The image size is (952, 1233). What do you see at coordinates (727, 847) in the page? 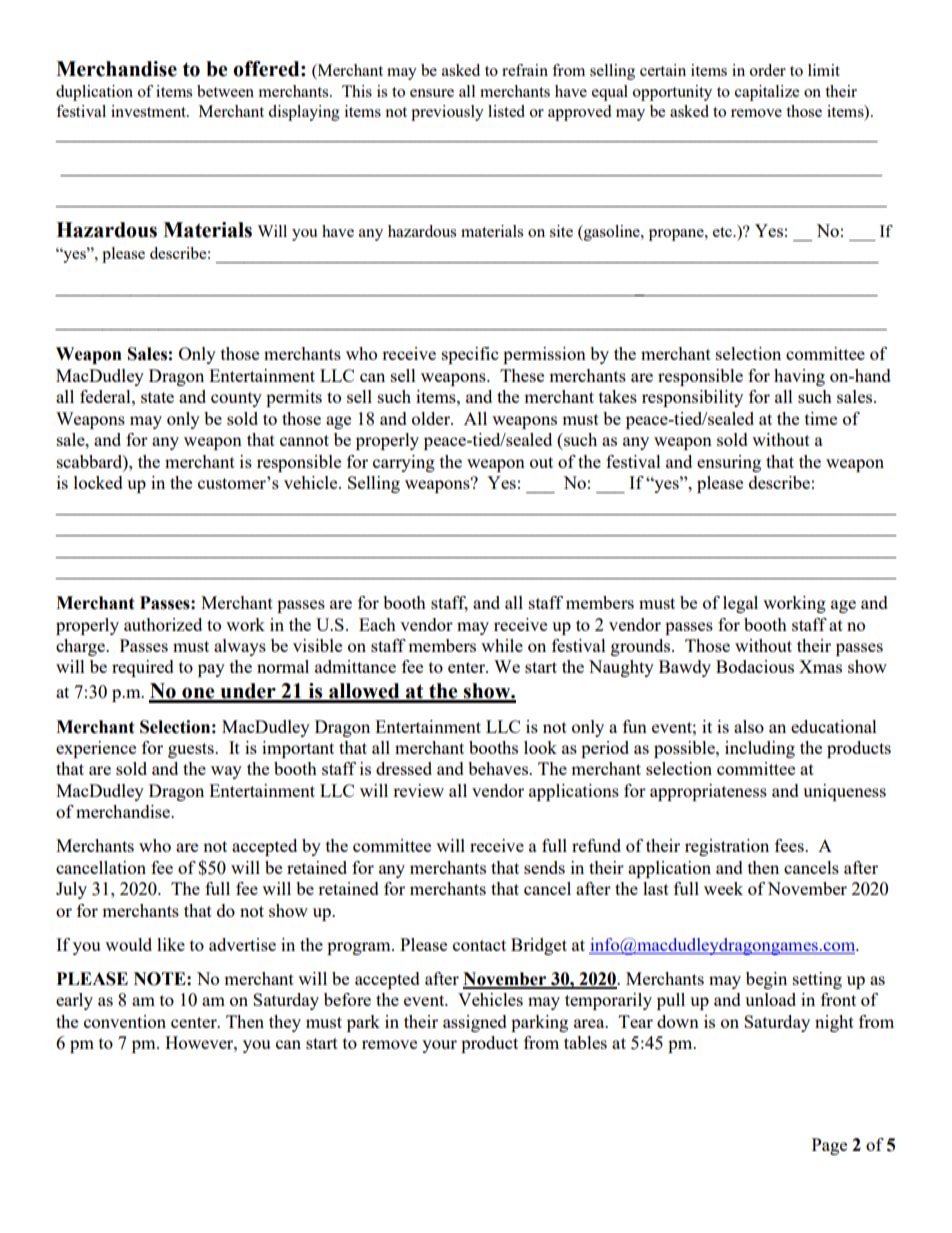
I see `registration` at bounding box center [727, 847].
